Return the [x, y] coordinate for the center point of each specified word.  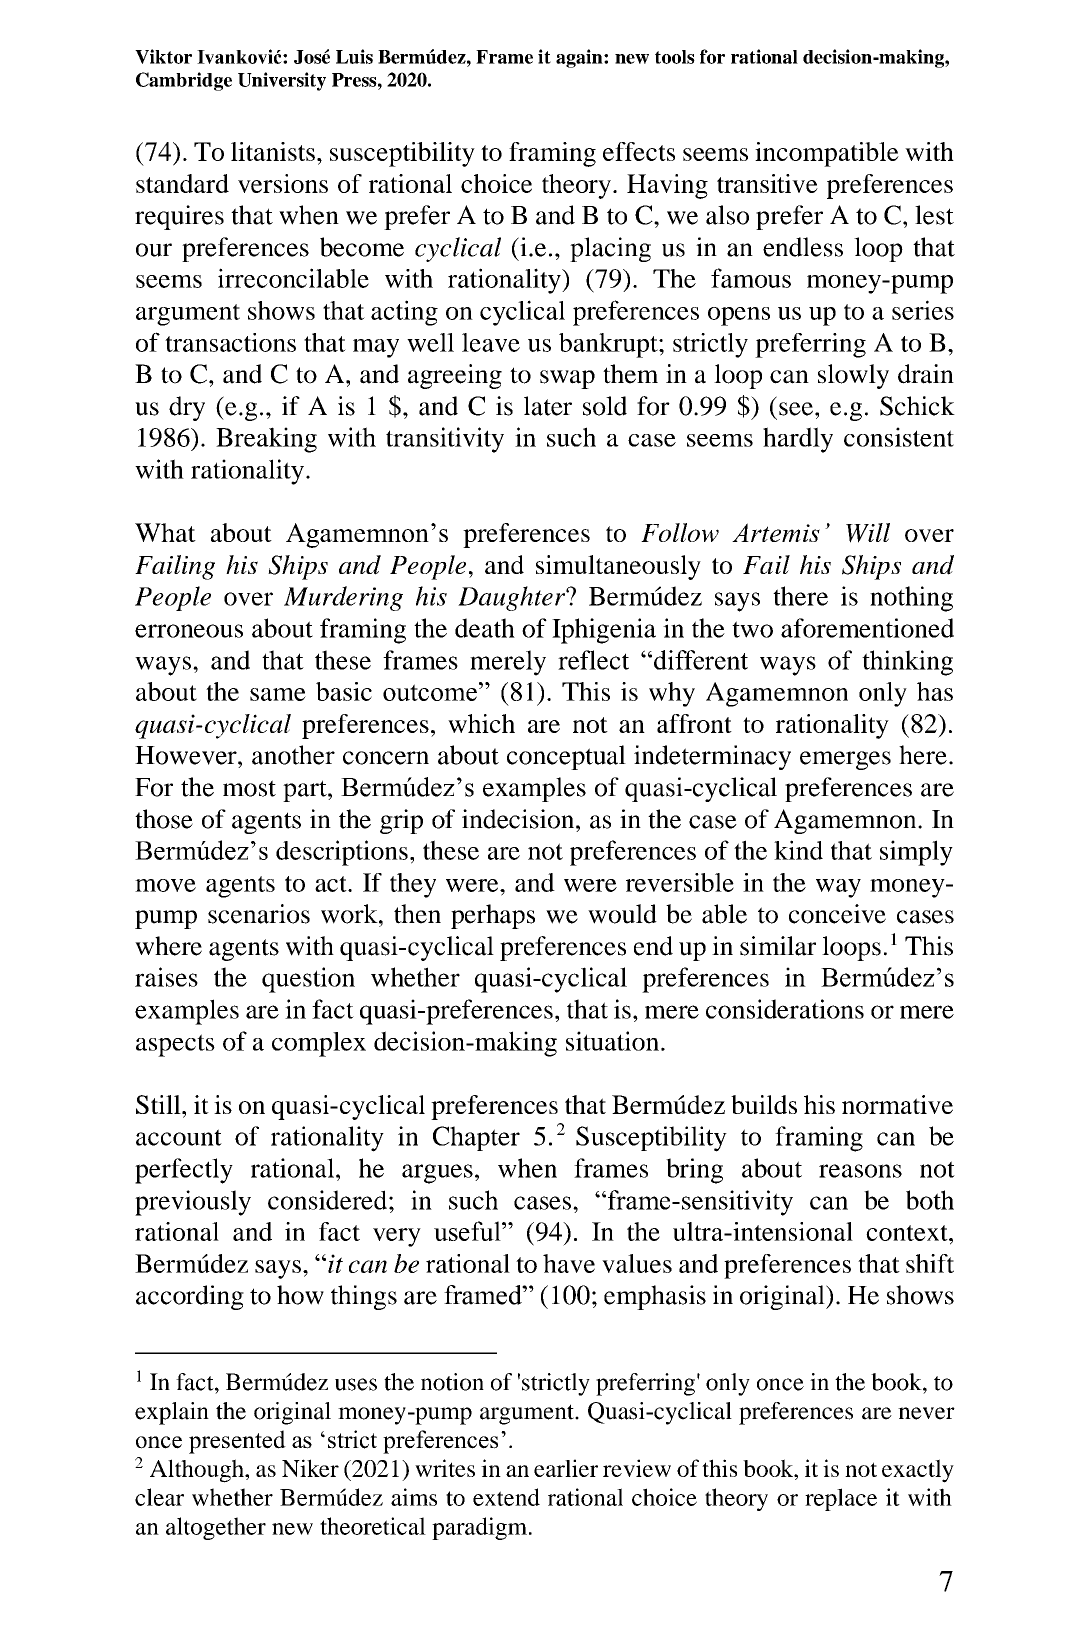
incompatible [827, 154]
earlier [566, 1468]
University [282, 81]
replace [841, 1499]
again [580, 58]
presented [237, 1442]
